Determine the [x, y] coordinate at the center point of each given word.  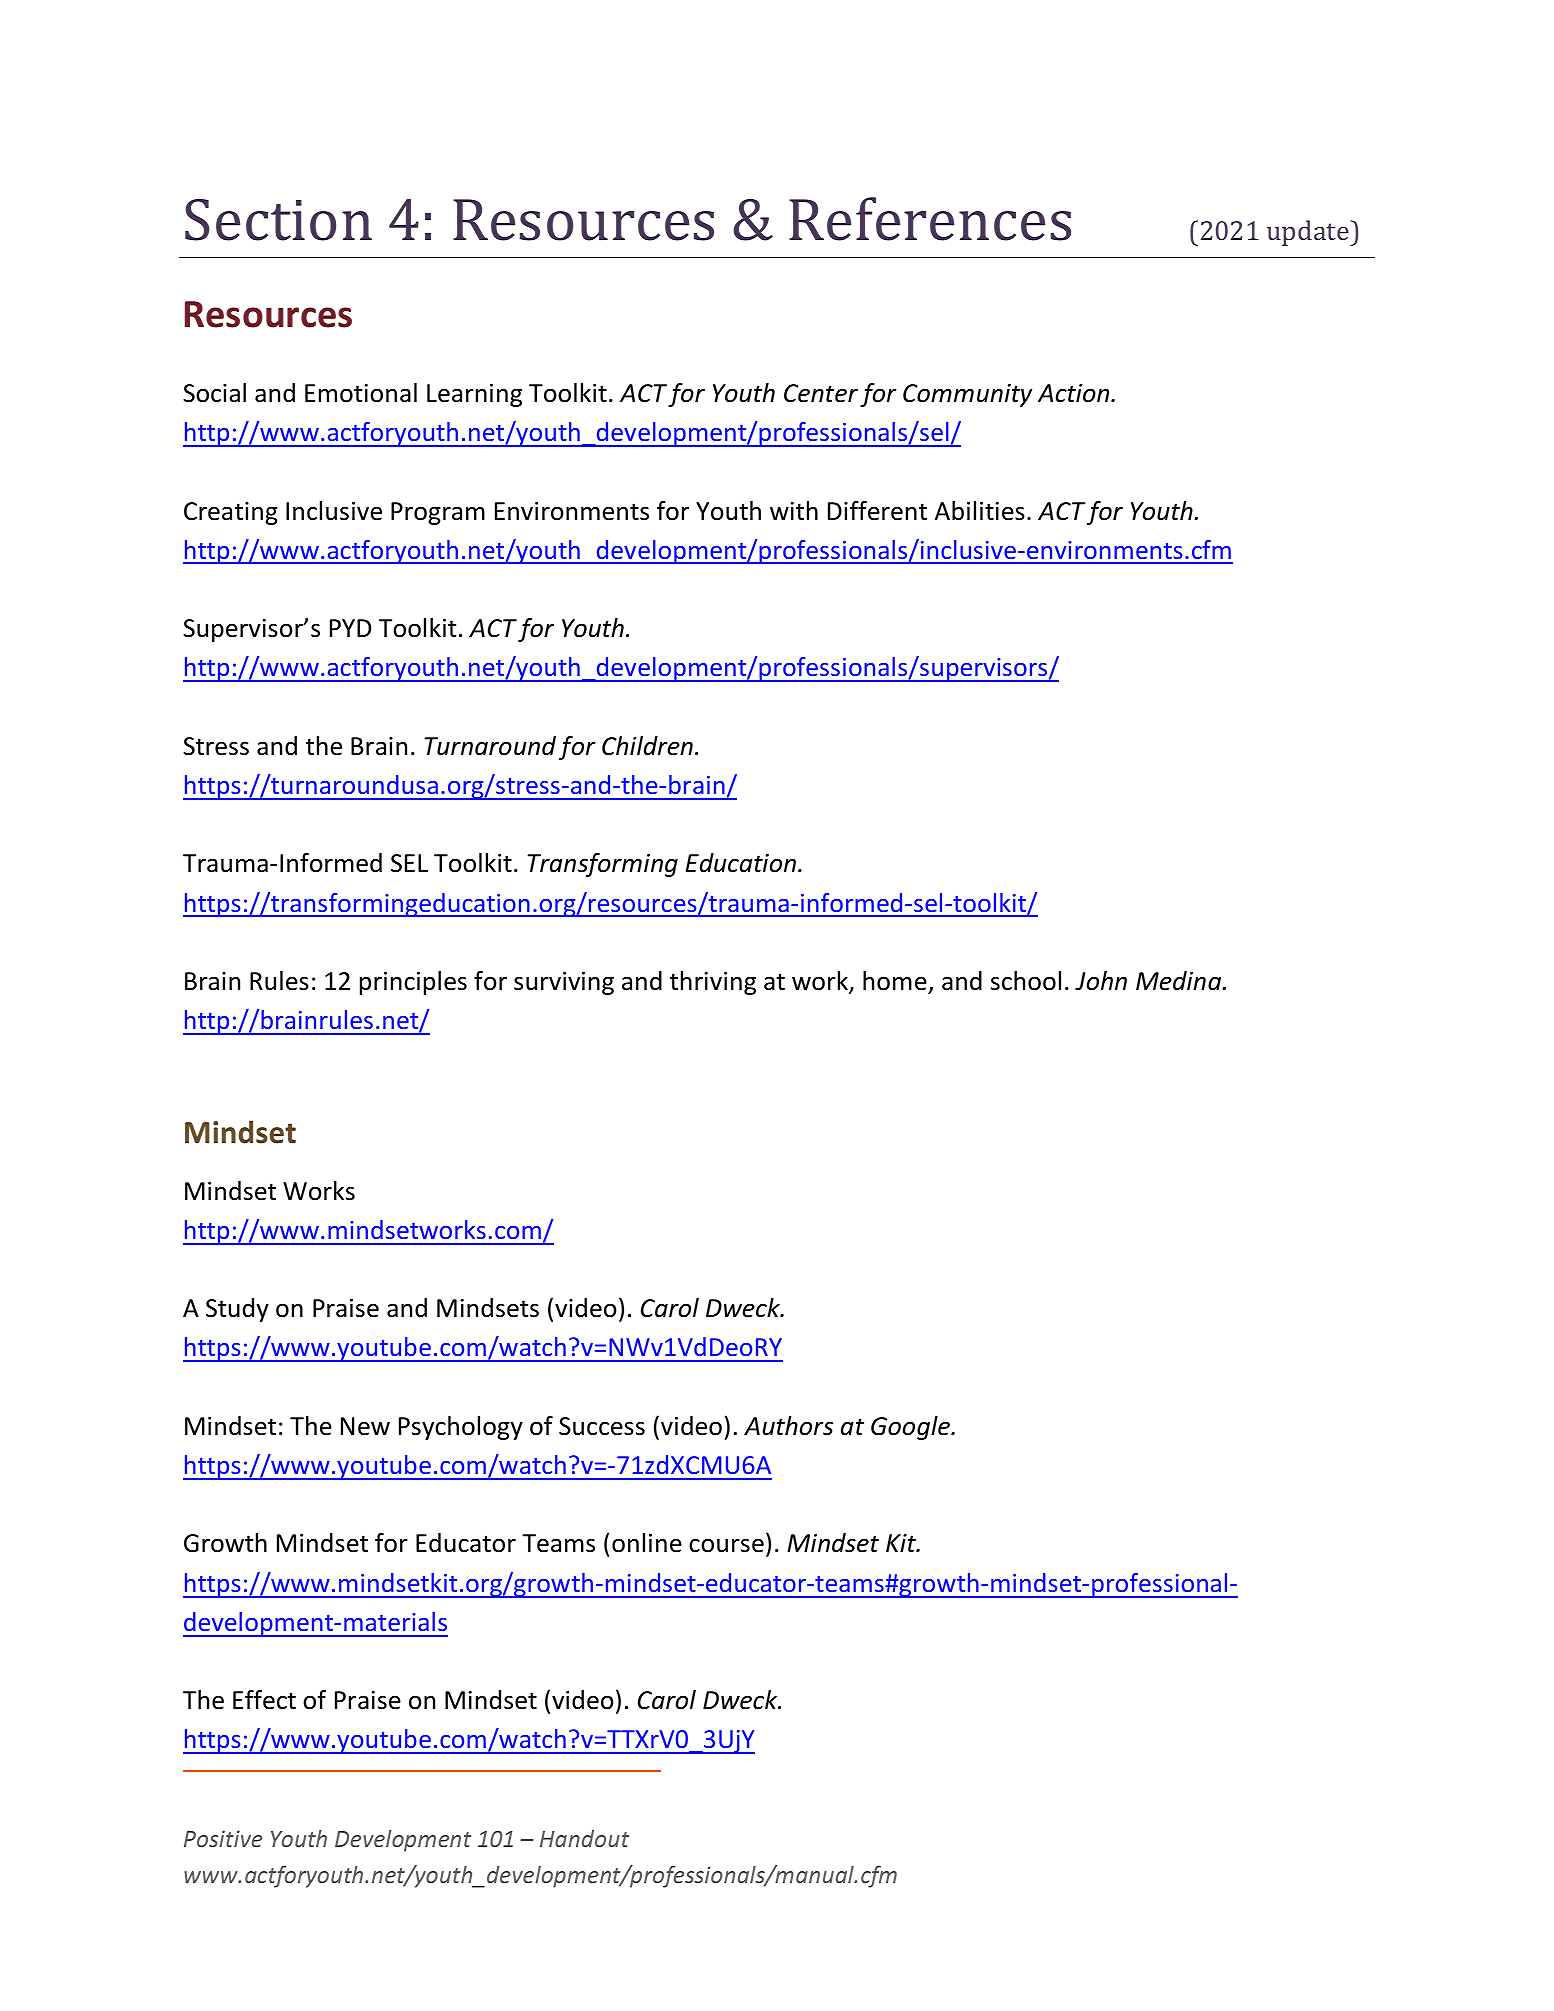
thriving [713, 983]
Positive [223, 1838]
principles [413, 983]
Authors [788, 1426]
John [1101, 981]
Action [1075, 393]
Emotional [361, 393]
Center [821, 393]
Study [237, 1310]
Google [912, 1428]
